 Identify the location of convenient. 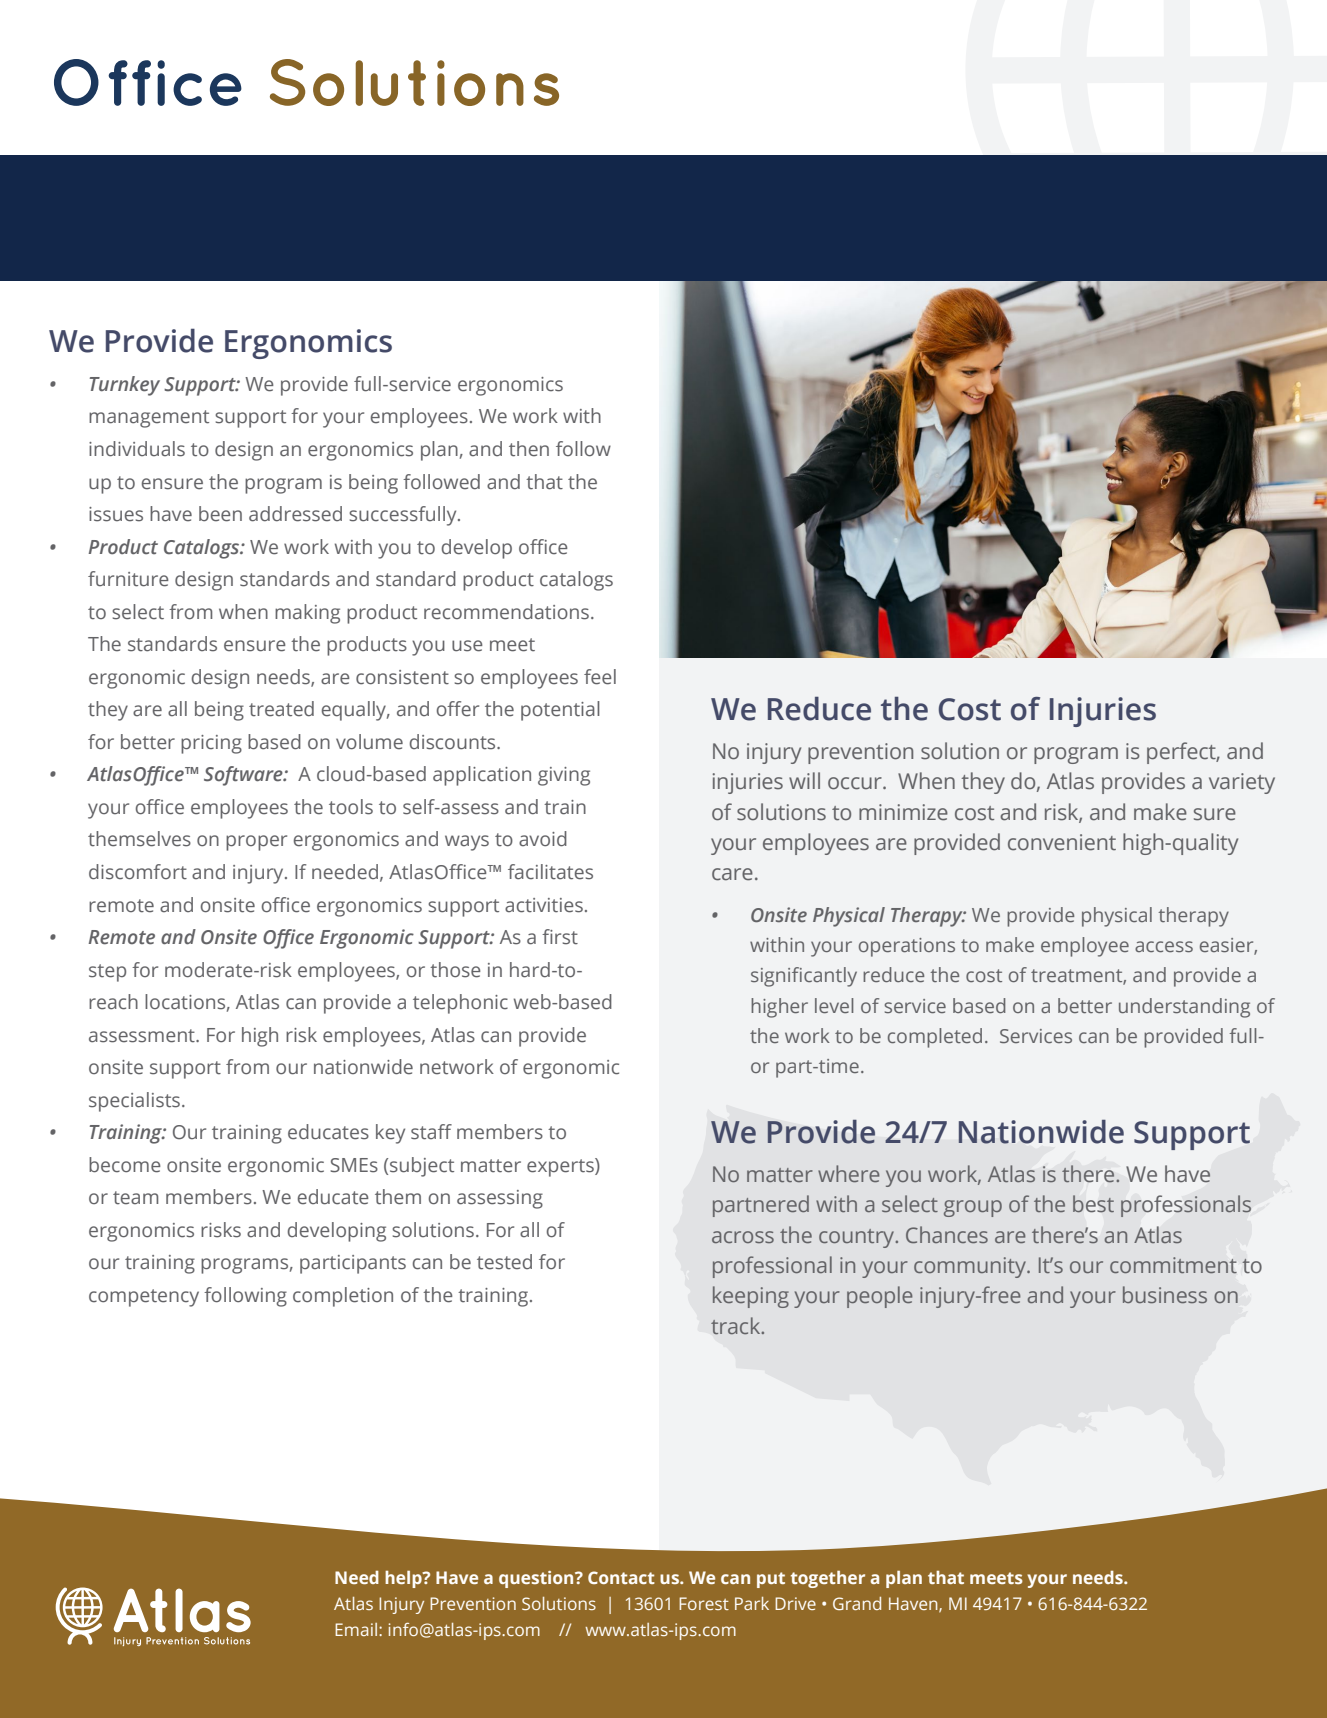
(1062, 842).
